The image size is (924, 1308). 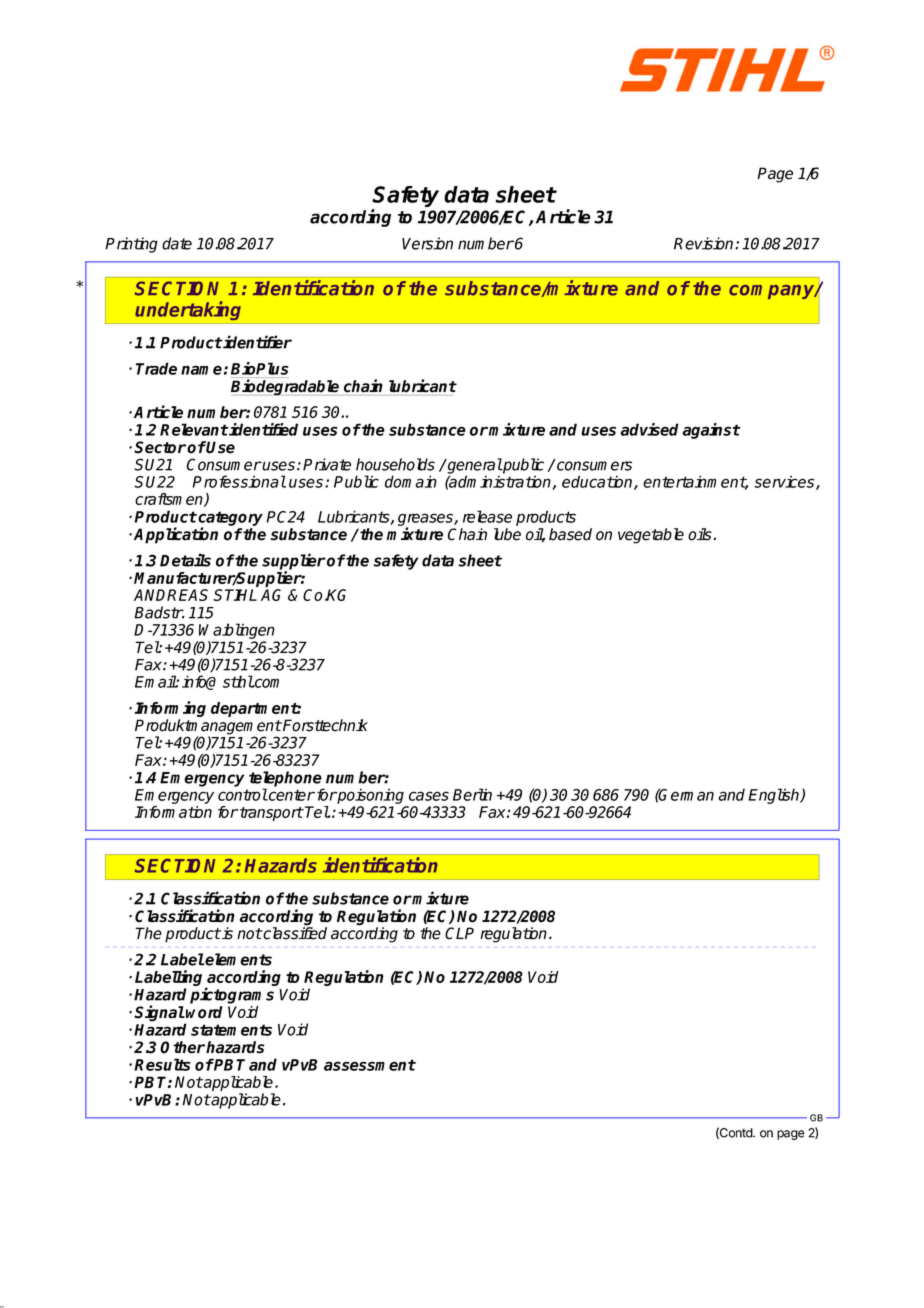 What do you see at coordinates (705, 243) in the screenshot?
I see `Revision` at bounding box center [705, 243].
